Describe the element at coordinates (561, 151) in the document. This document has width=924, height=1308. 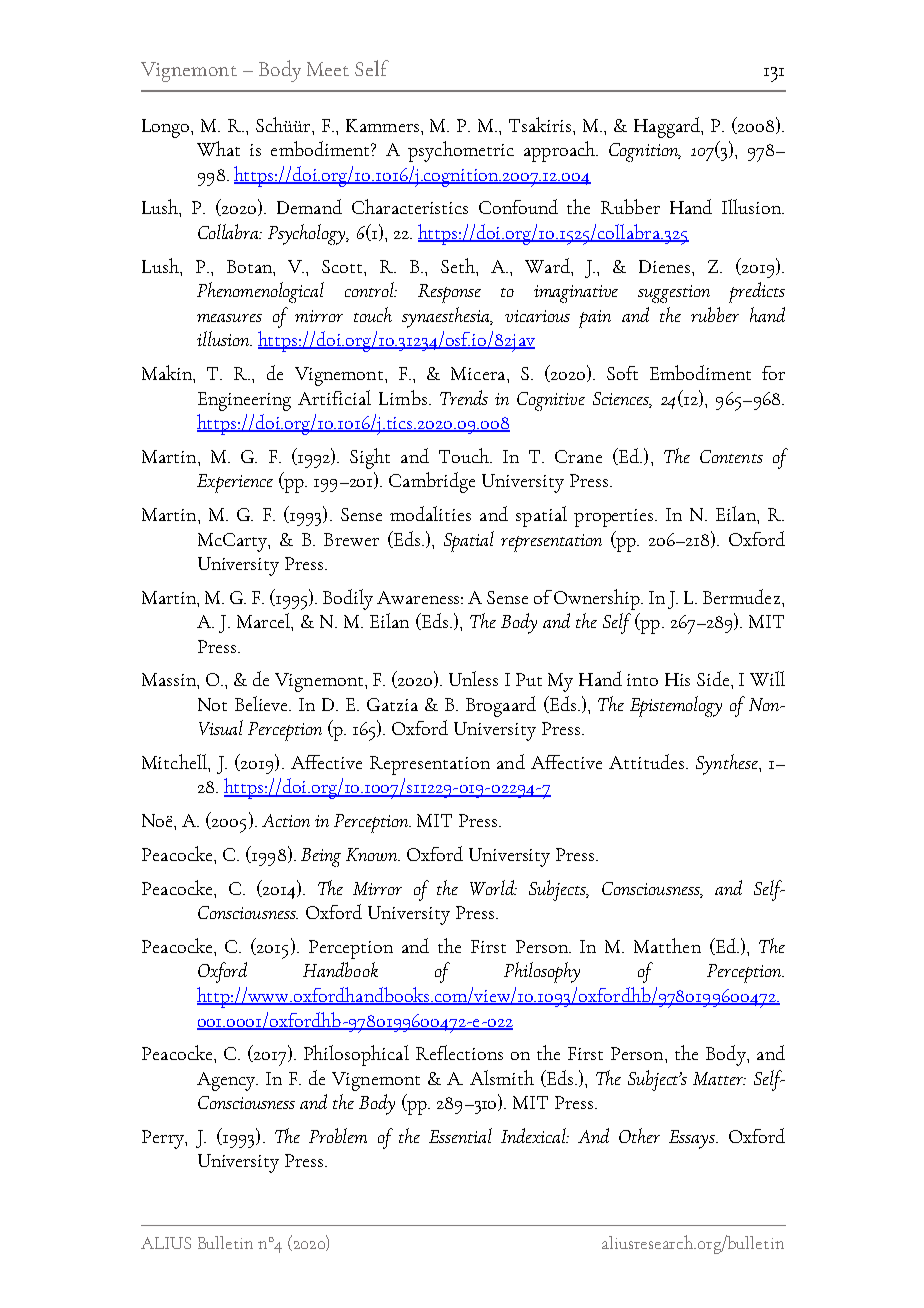
I see `approach` at that location.
